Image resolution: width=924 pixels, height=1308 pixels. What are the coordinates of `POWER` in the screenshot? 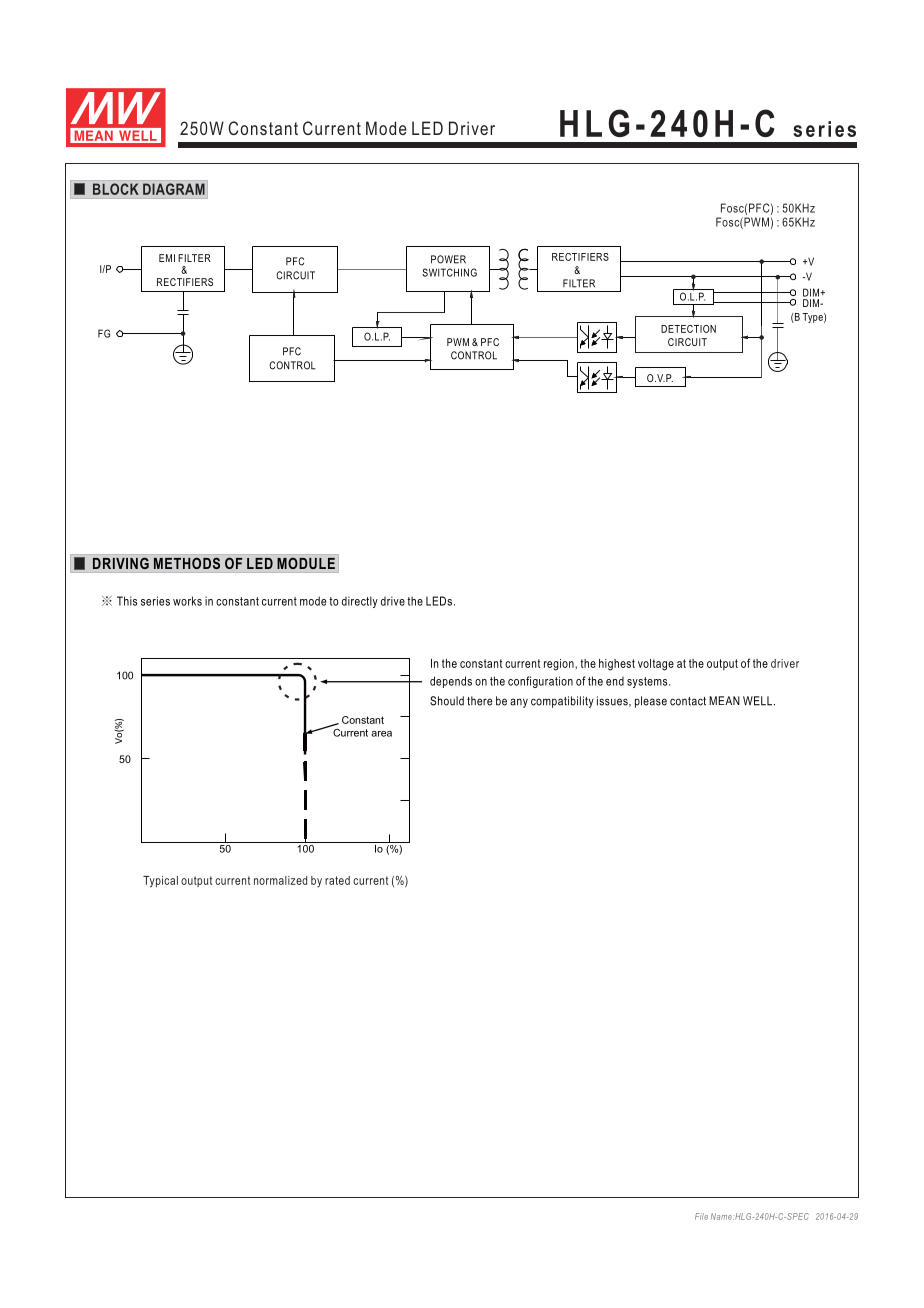 It's located at (448, 259).
